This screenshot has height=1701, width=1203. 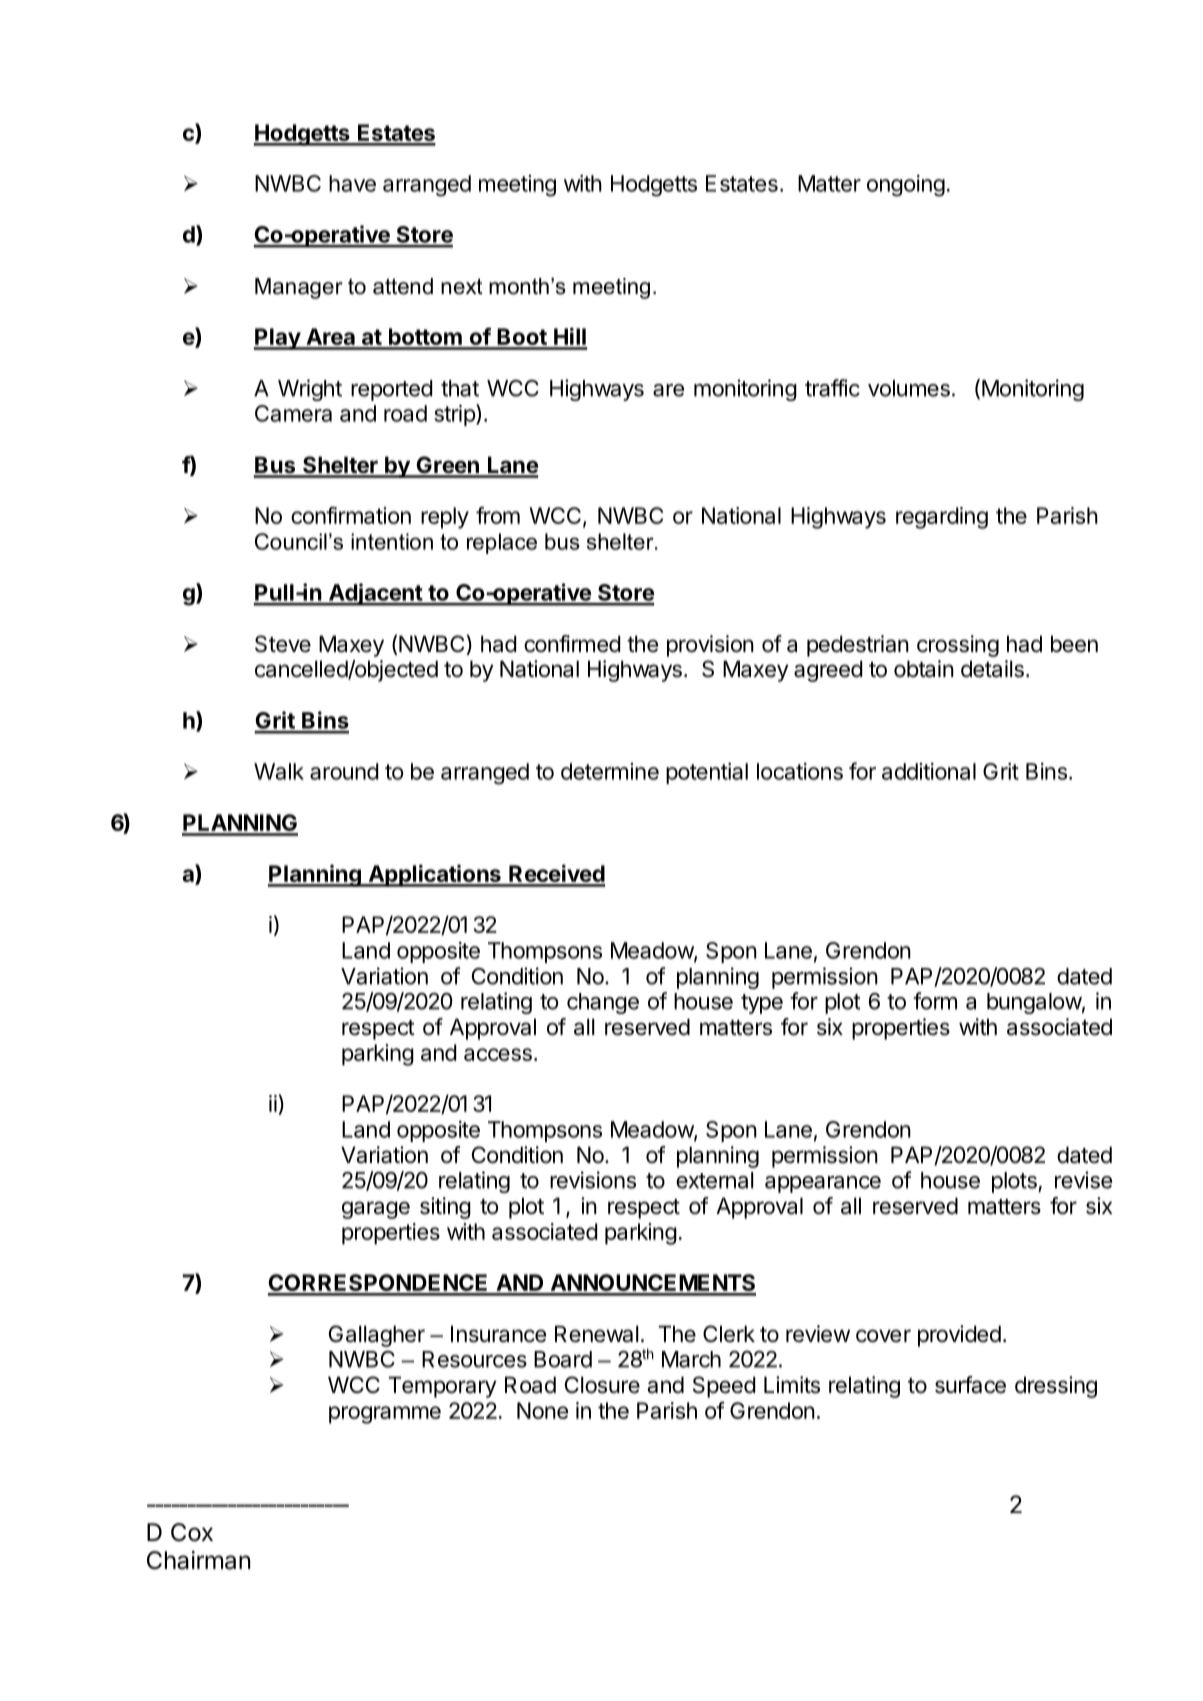 What do you see at coordinates (376, 1210) in the screenshot?
I see `garage` at bounding box center [376, 1210].
